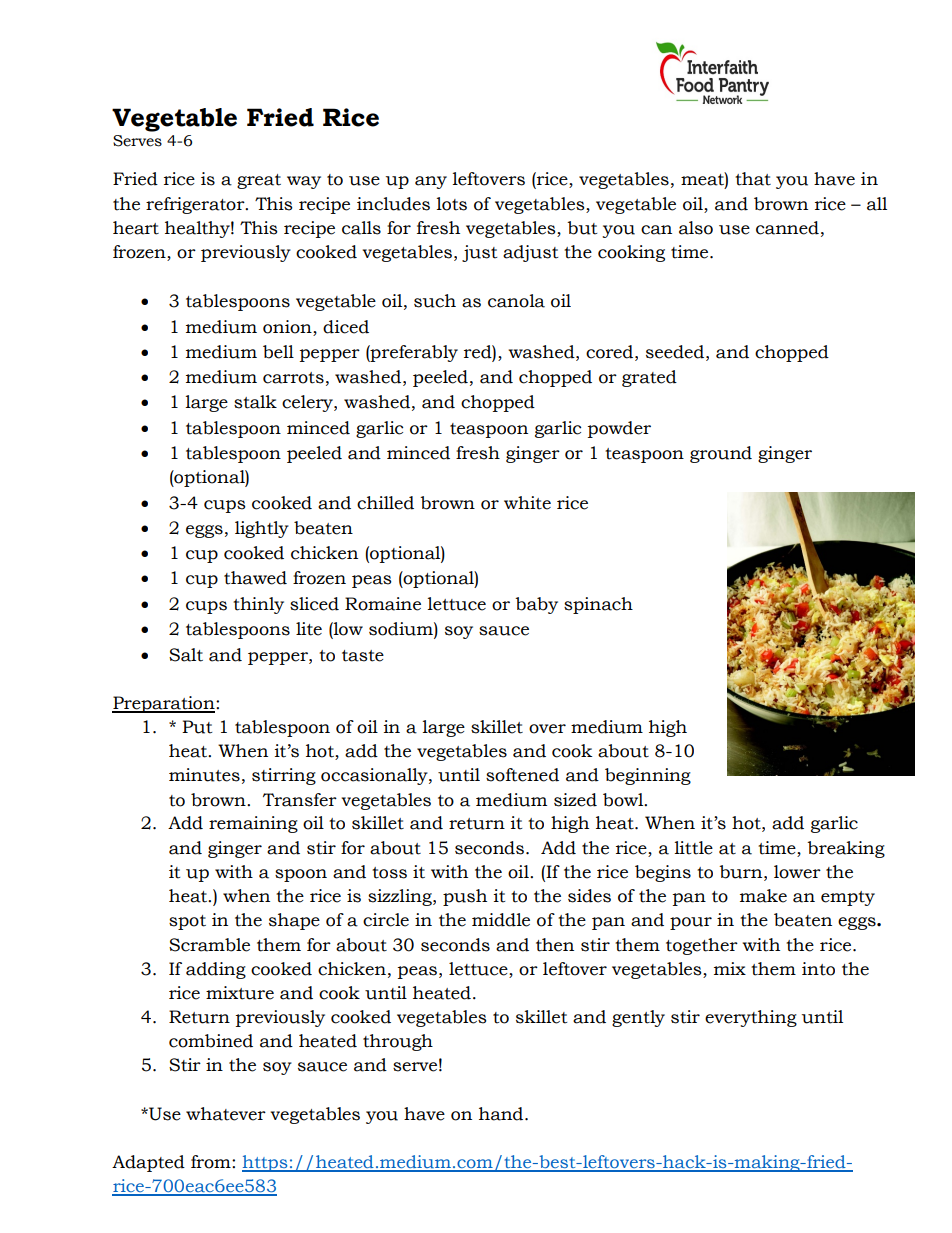  I want to click on remaining, so click(253, 824).
